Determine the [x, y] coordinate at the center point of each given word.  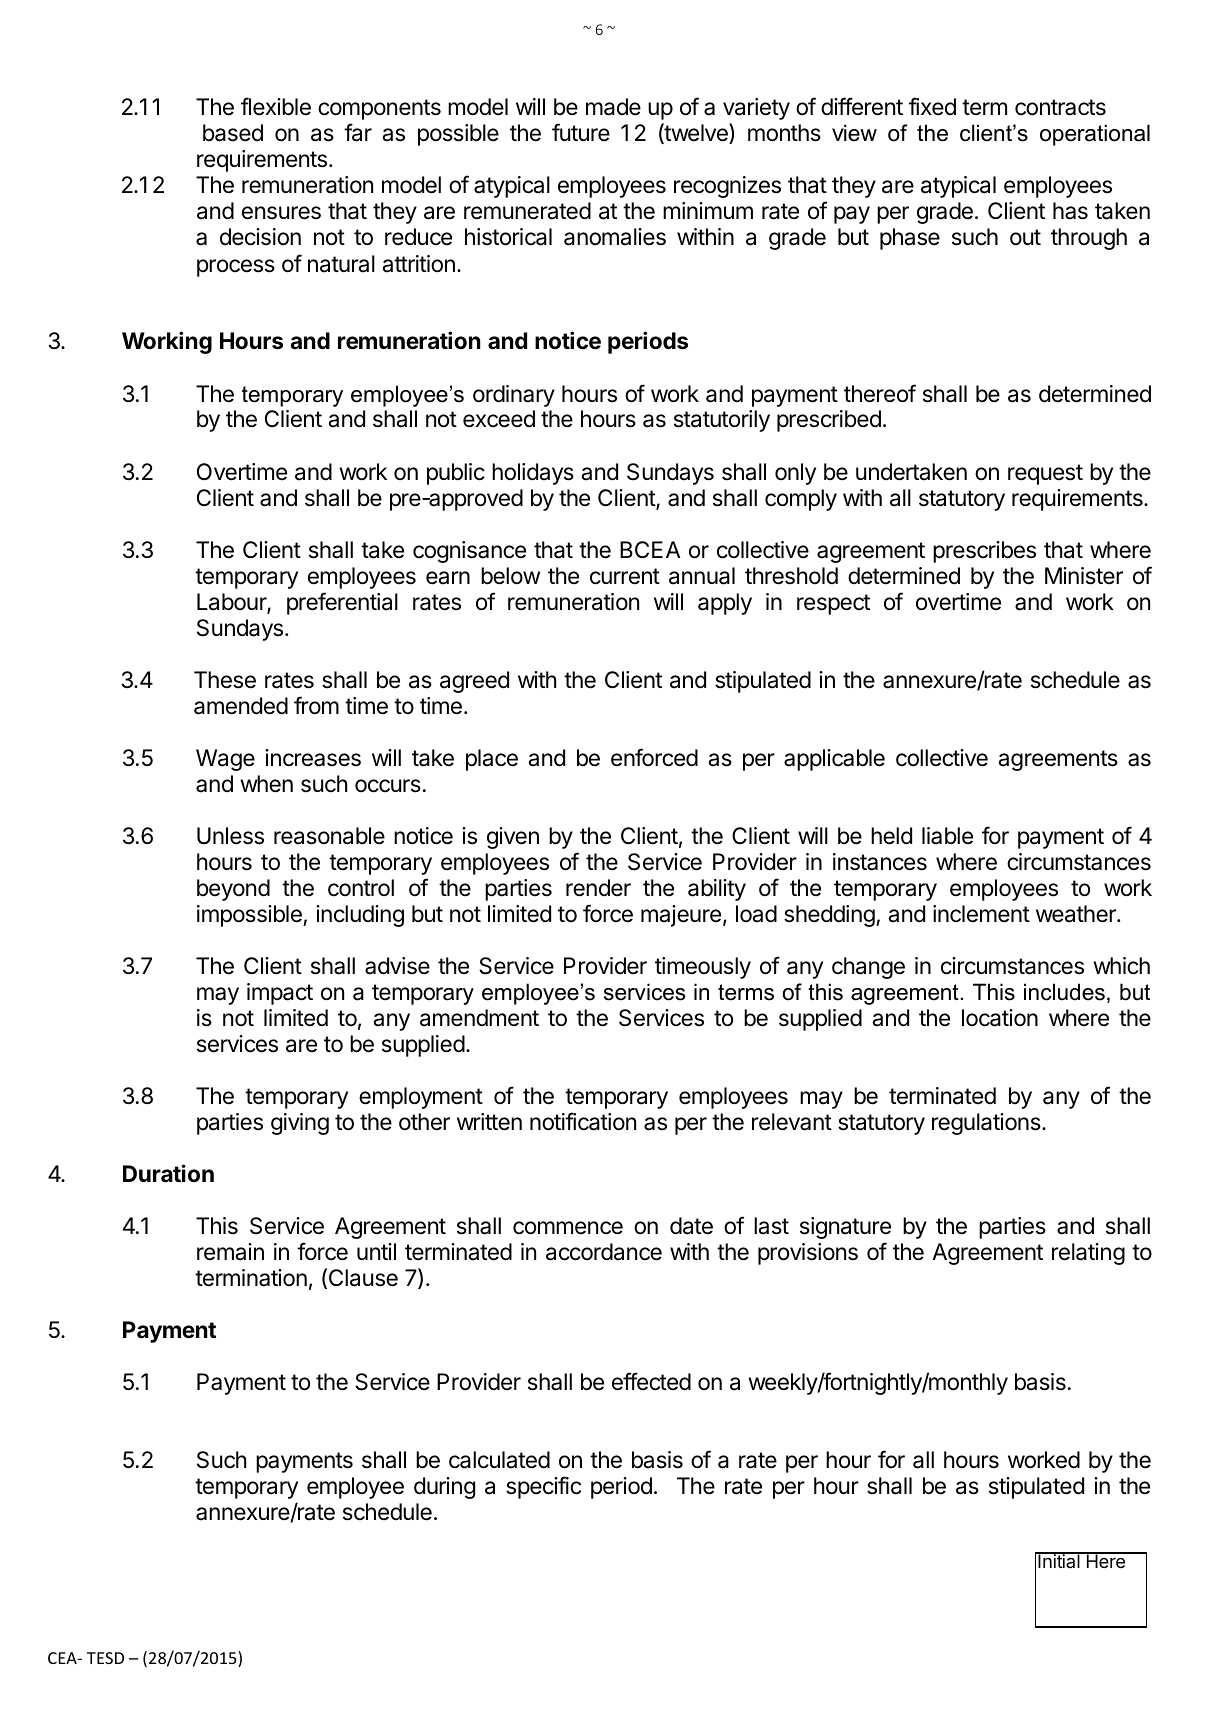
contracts [1060, 107]
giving [300, 1124]
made [613, 107]
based [233, 133]
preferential [342, 603]
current [625, 576]
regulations [987, 1124]
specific [543, 1487]
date [691, 1226]
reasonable [329, 836]
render [598, 888]
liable [947, 836]
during [444, 1488]
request [1045, 474]
